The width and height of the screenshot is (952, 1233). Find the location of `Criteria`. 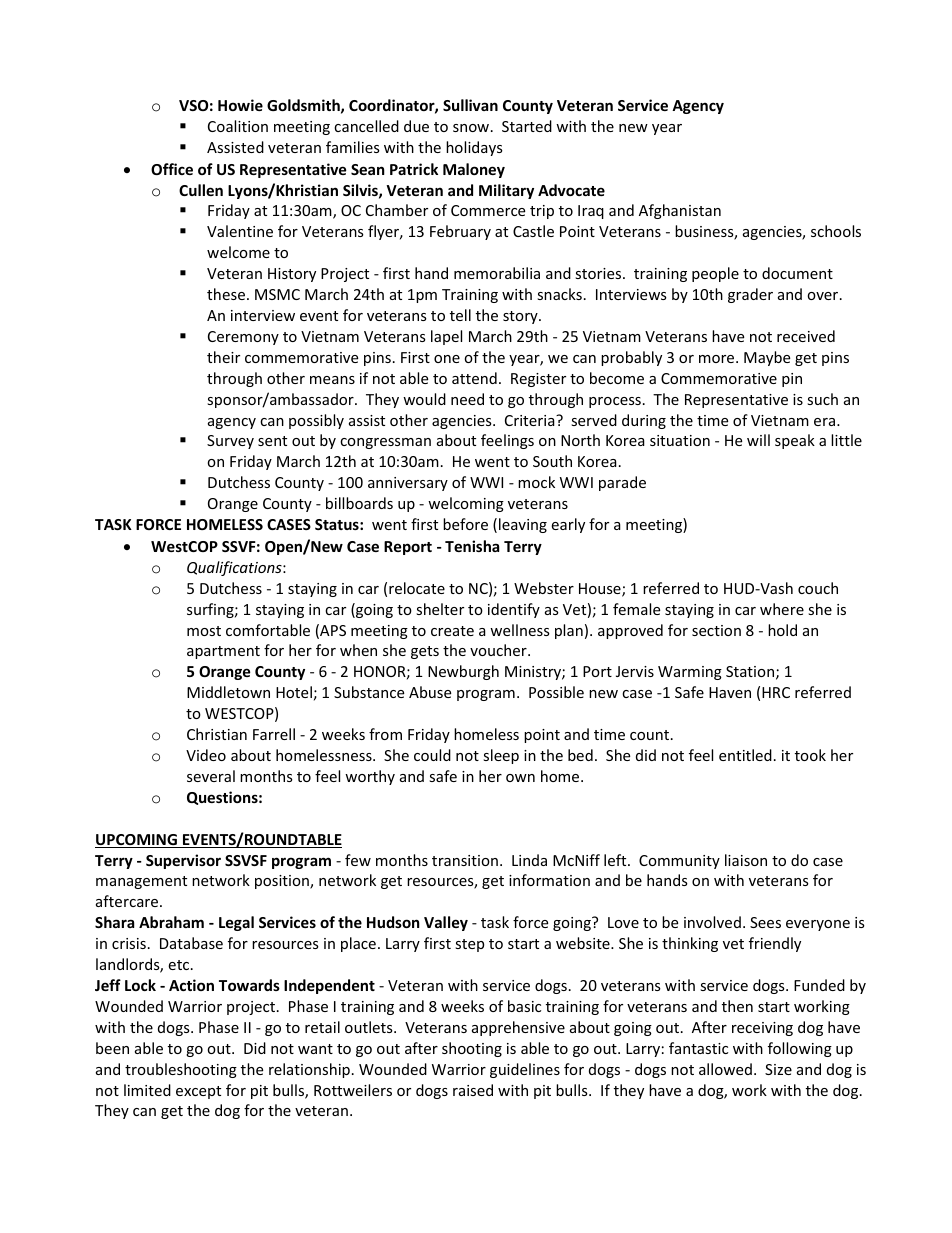

Criteria is located at coordinates (531, 420).
